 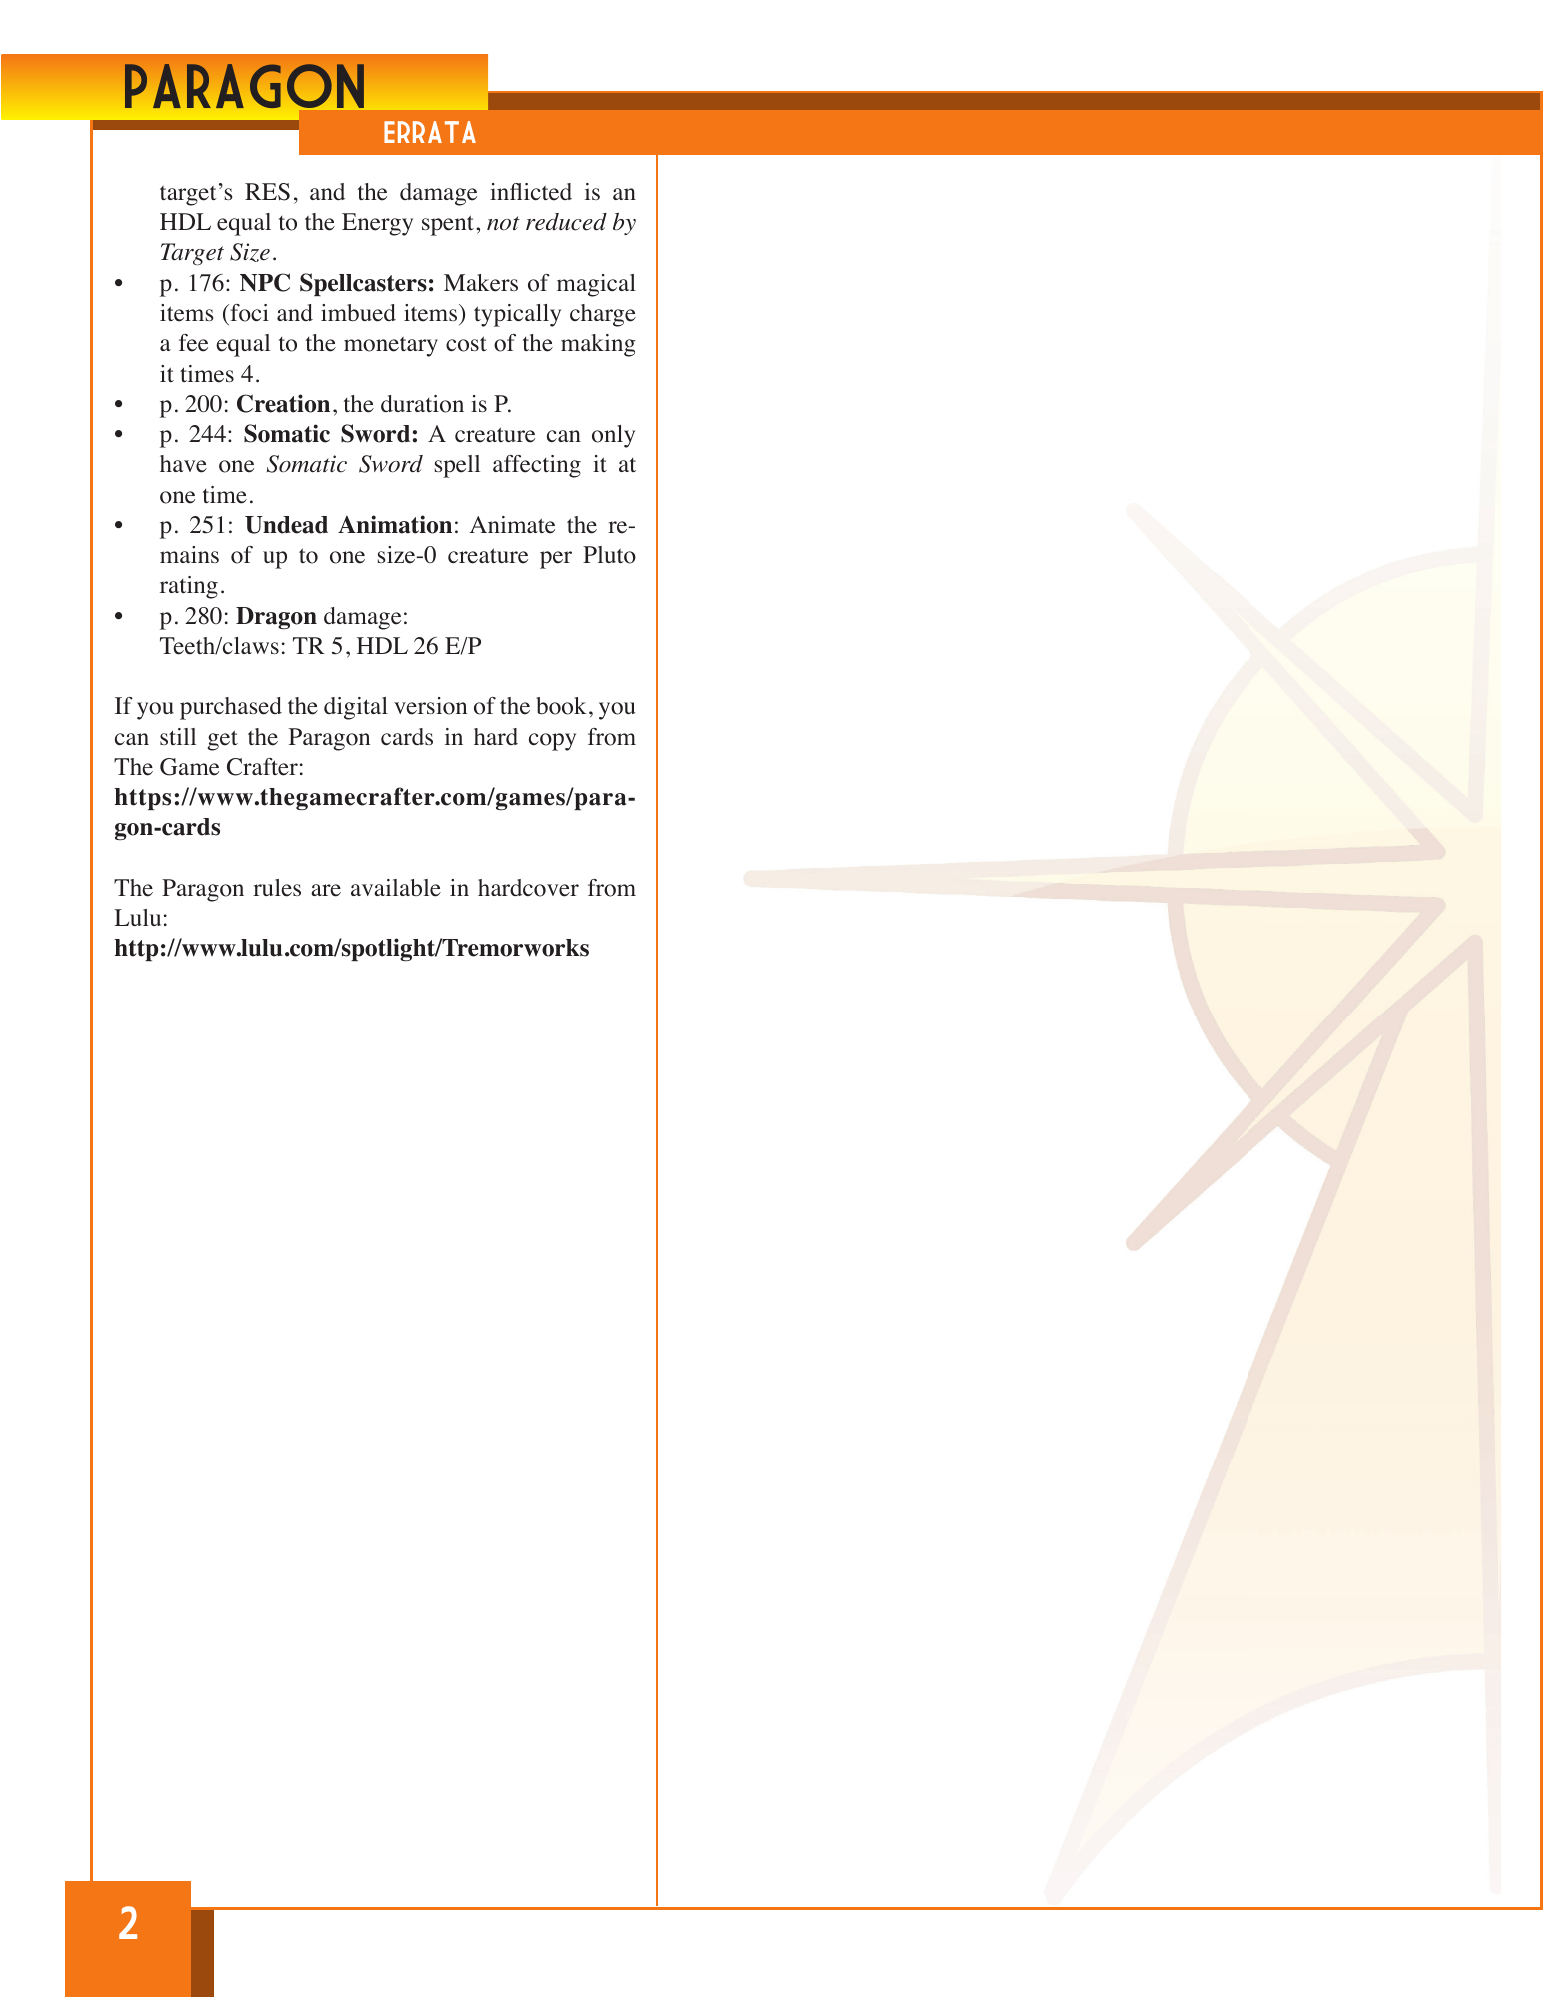 What do you see at coordinates (396, 888) in the screenshot?
I see `available` at bounding box center [396, 888].
